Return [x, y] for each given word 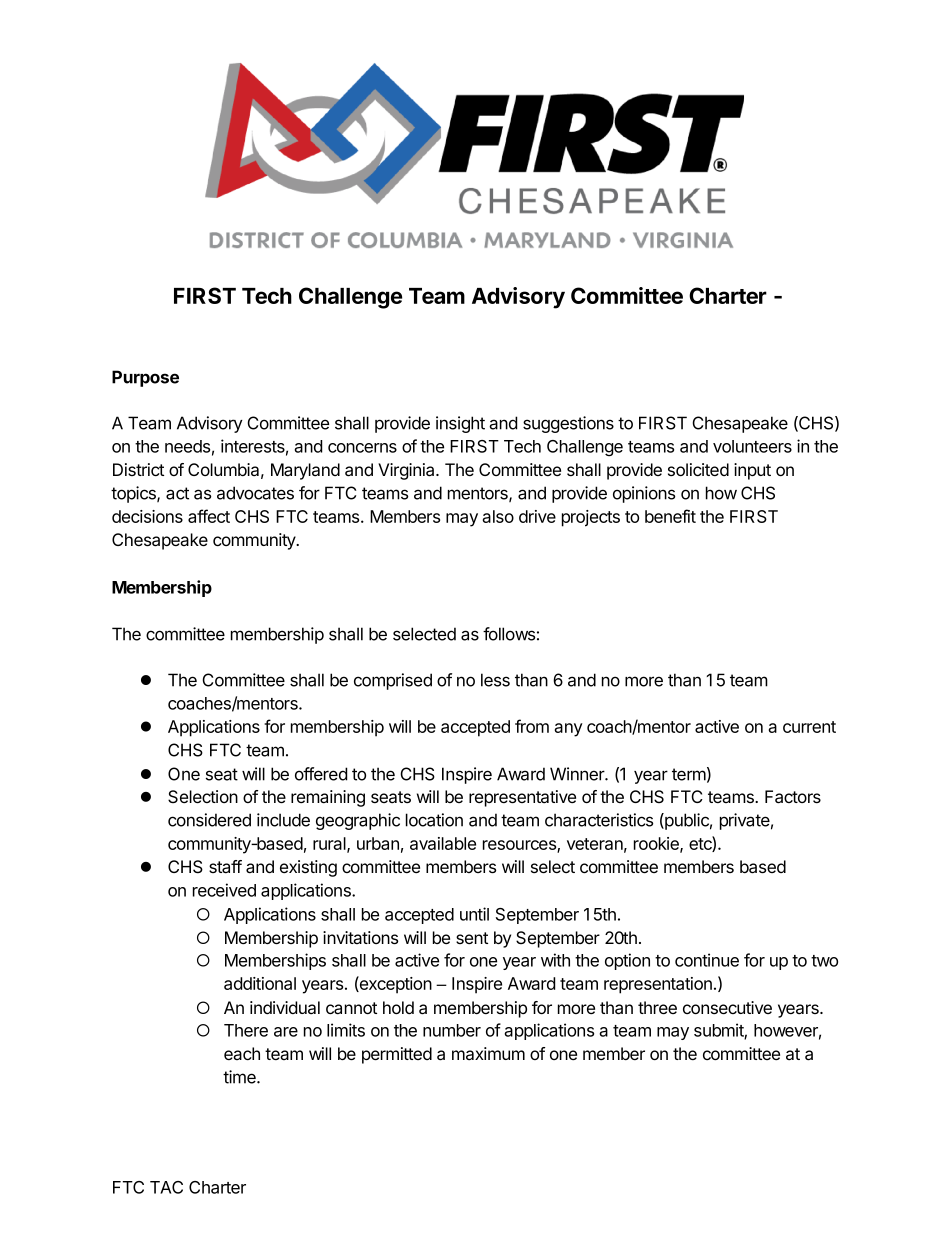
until [474, 914]
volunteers [752, 446]
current [809, 727]
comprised [393, 681]
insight [460, 424]
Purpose [145, 378]
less [495, 680]
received [224, 890]
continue [707, 960]
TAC [166, 1187]
